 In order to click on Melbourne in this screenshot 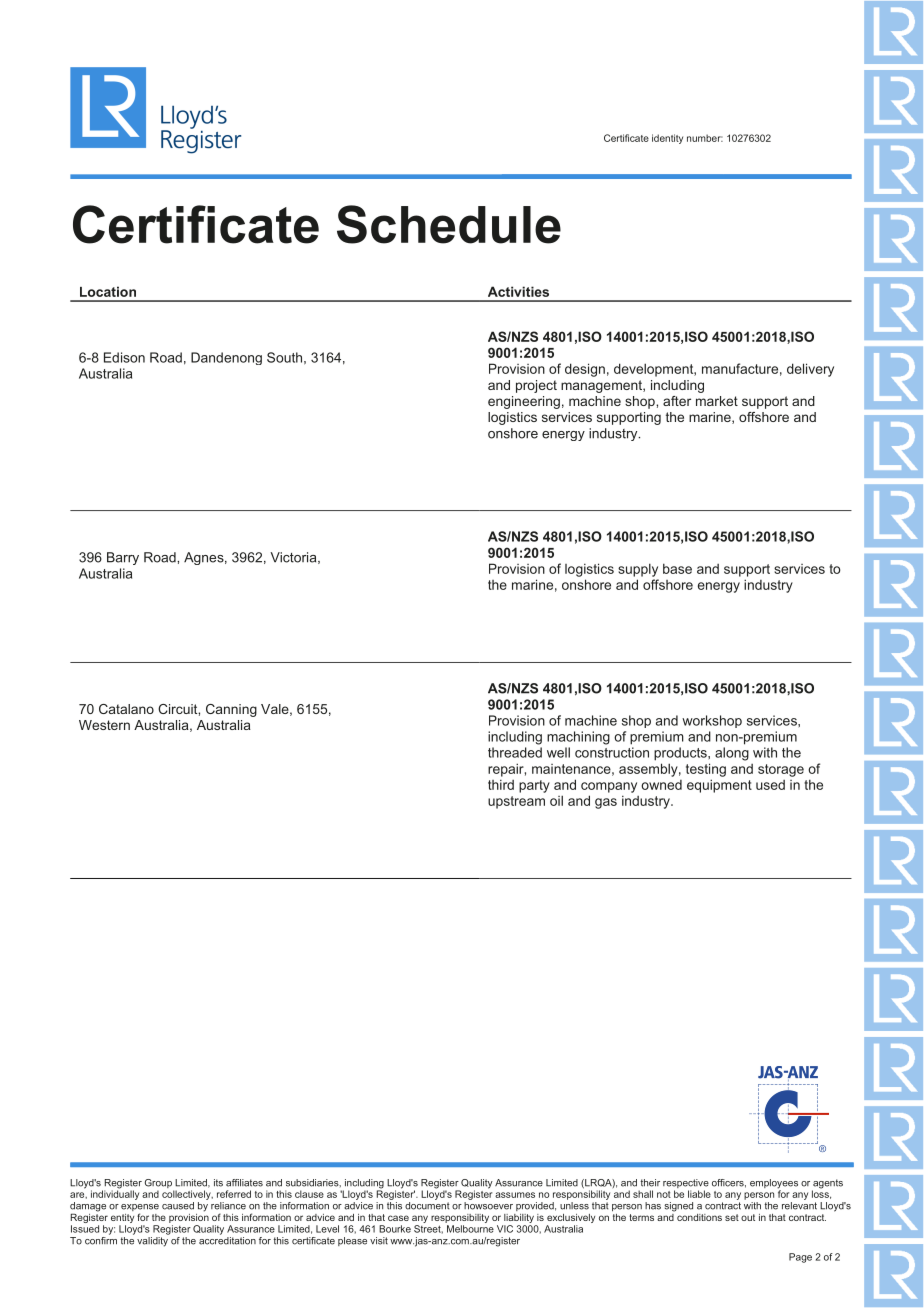, I will do `click(470, 1229)`.
